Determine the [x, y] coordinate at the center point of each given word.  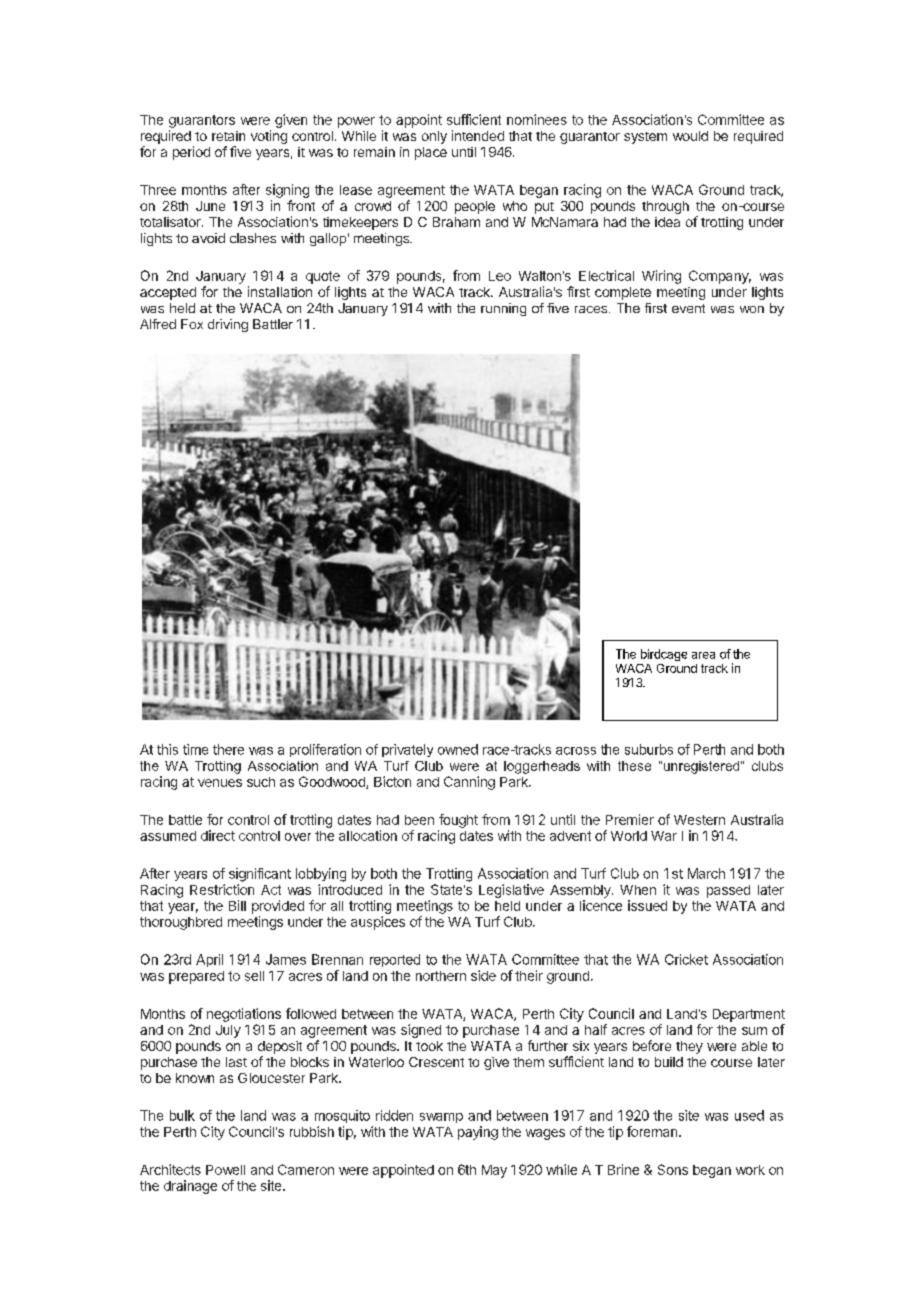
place [431, 153]
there [228, 749]
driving [228, 325]
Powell [225, 1170]
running [503, 309]
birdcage [664, 655]
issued [647, 905]
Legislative [511, 891]
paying [478, 1133]
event [688, 308]
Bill [237, 905]
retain [228, 136]
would [690, 136]
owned [458, 749]
